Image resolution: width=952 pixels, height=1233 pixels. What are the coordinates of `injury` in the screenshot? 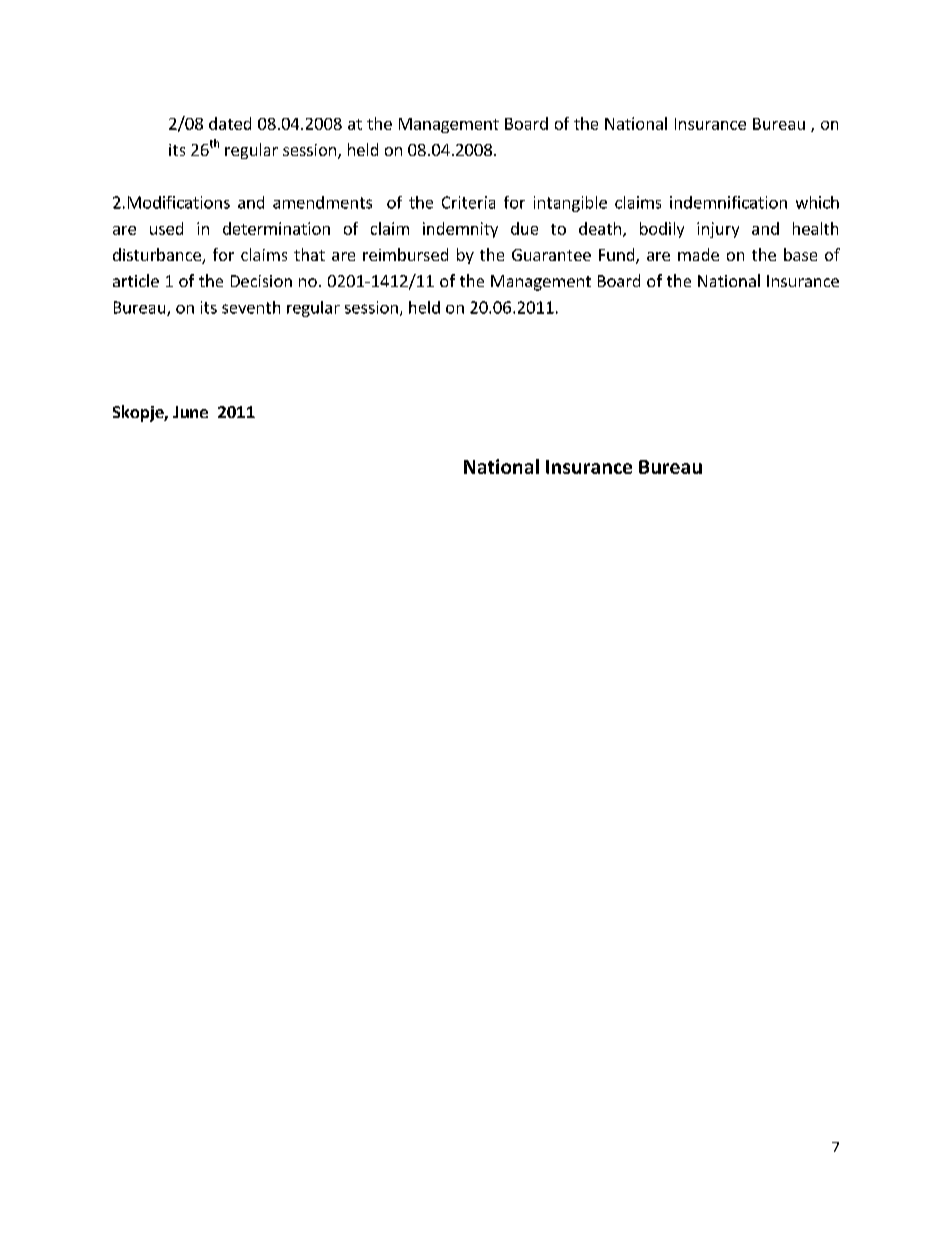 It's located at (718, 230).
